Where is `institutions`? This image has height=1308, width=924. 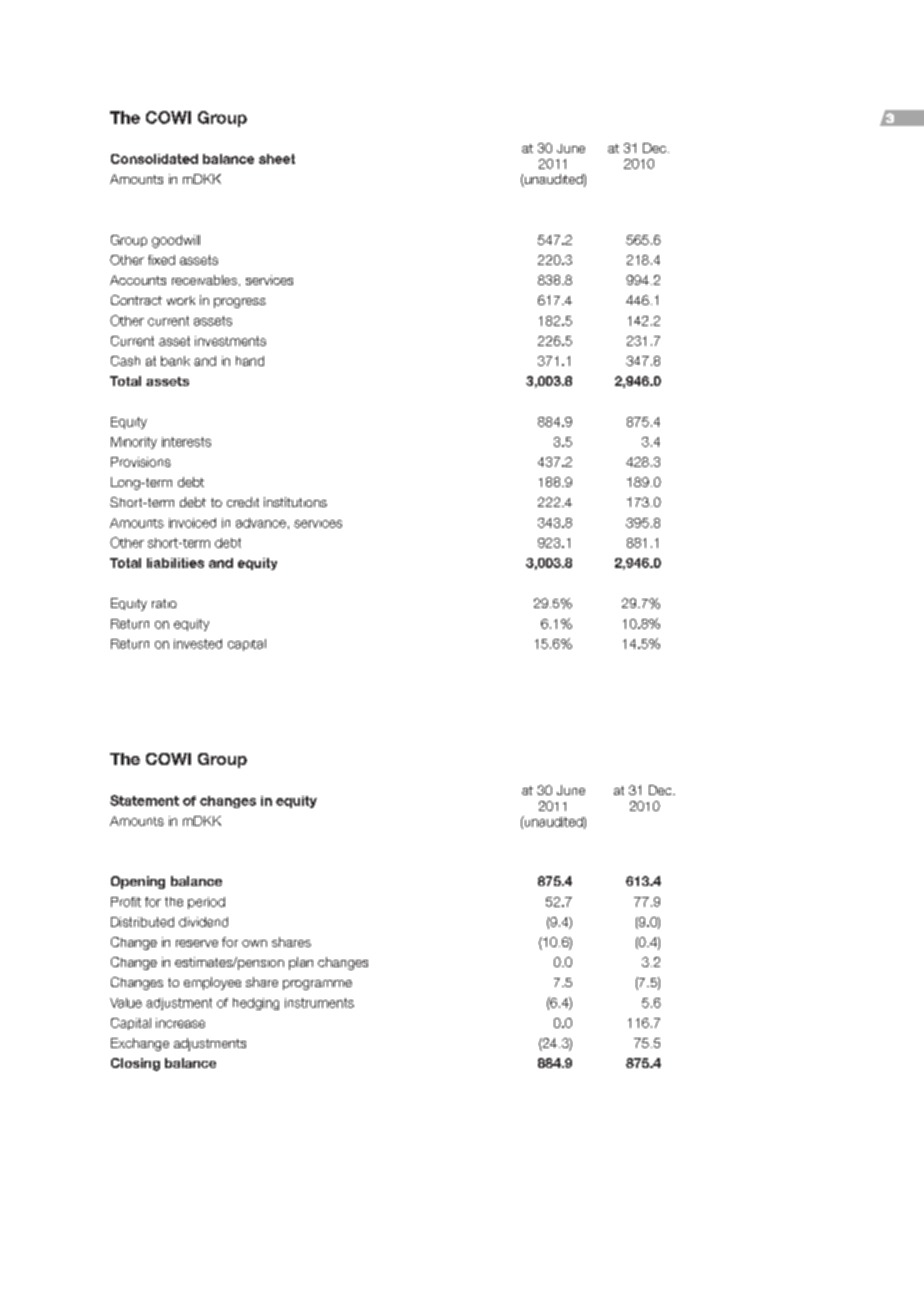
institutions is located at coordinates (295, 502).
